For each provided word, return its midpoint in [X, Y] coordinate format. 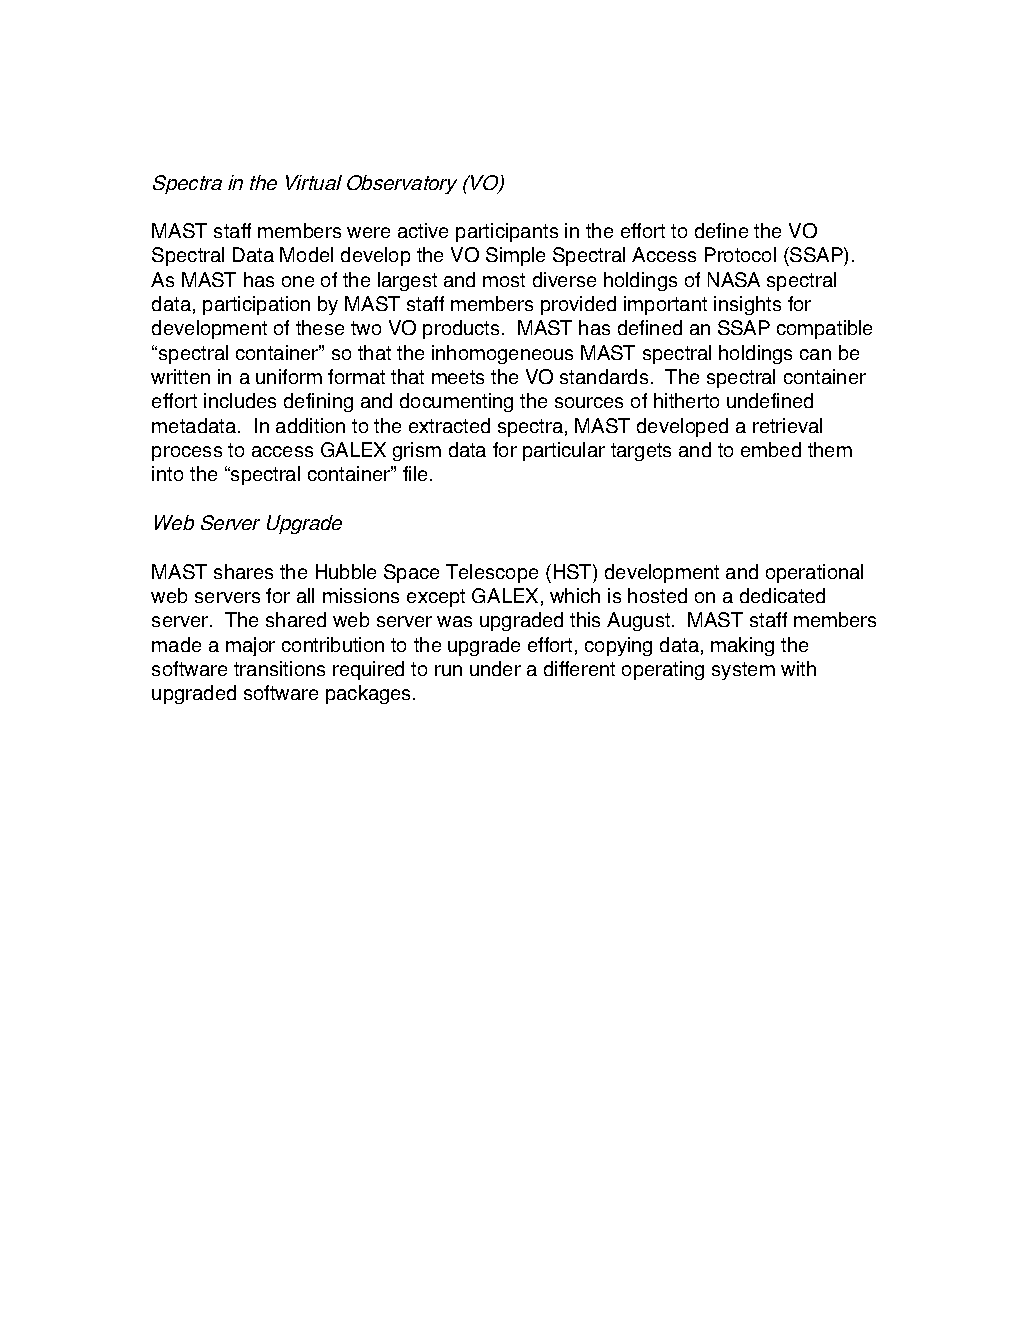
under [495, 668]
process [187, 453]
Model [306, 254]
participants [507, 232]
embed [771, 449]
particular [564, 451]
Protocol [740, 254]
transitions [279, 668]
